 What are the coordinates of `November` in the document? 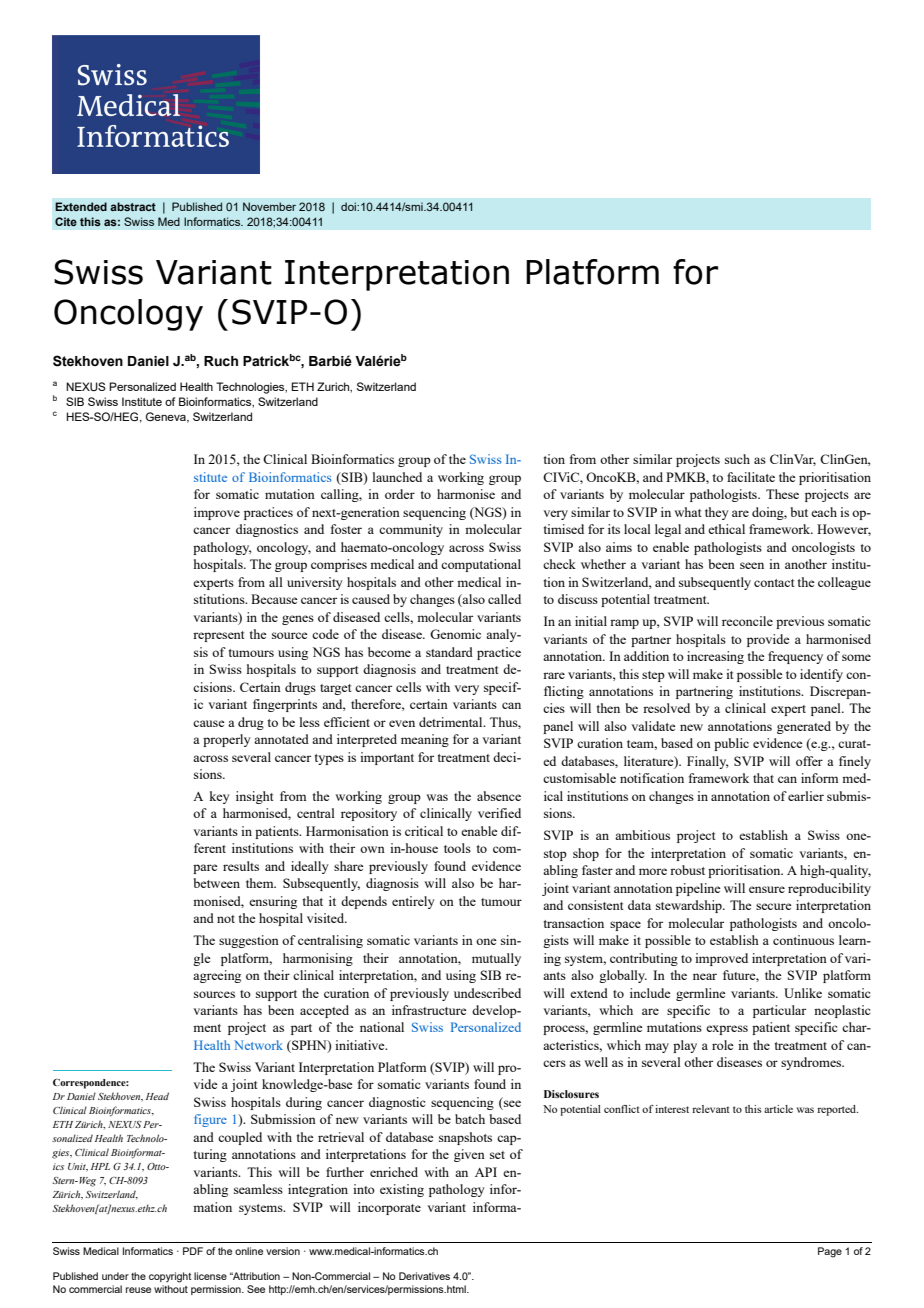 It's located at (269, 206).
